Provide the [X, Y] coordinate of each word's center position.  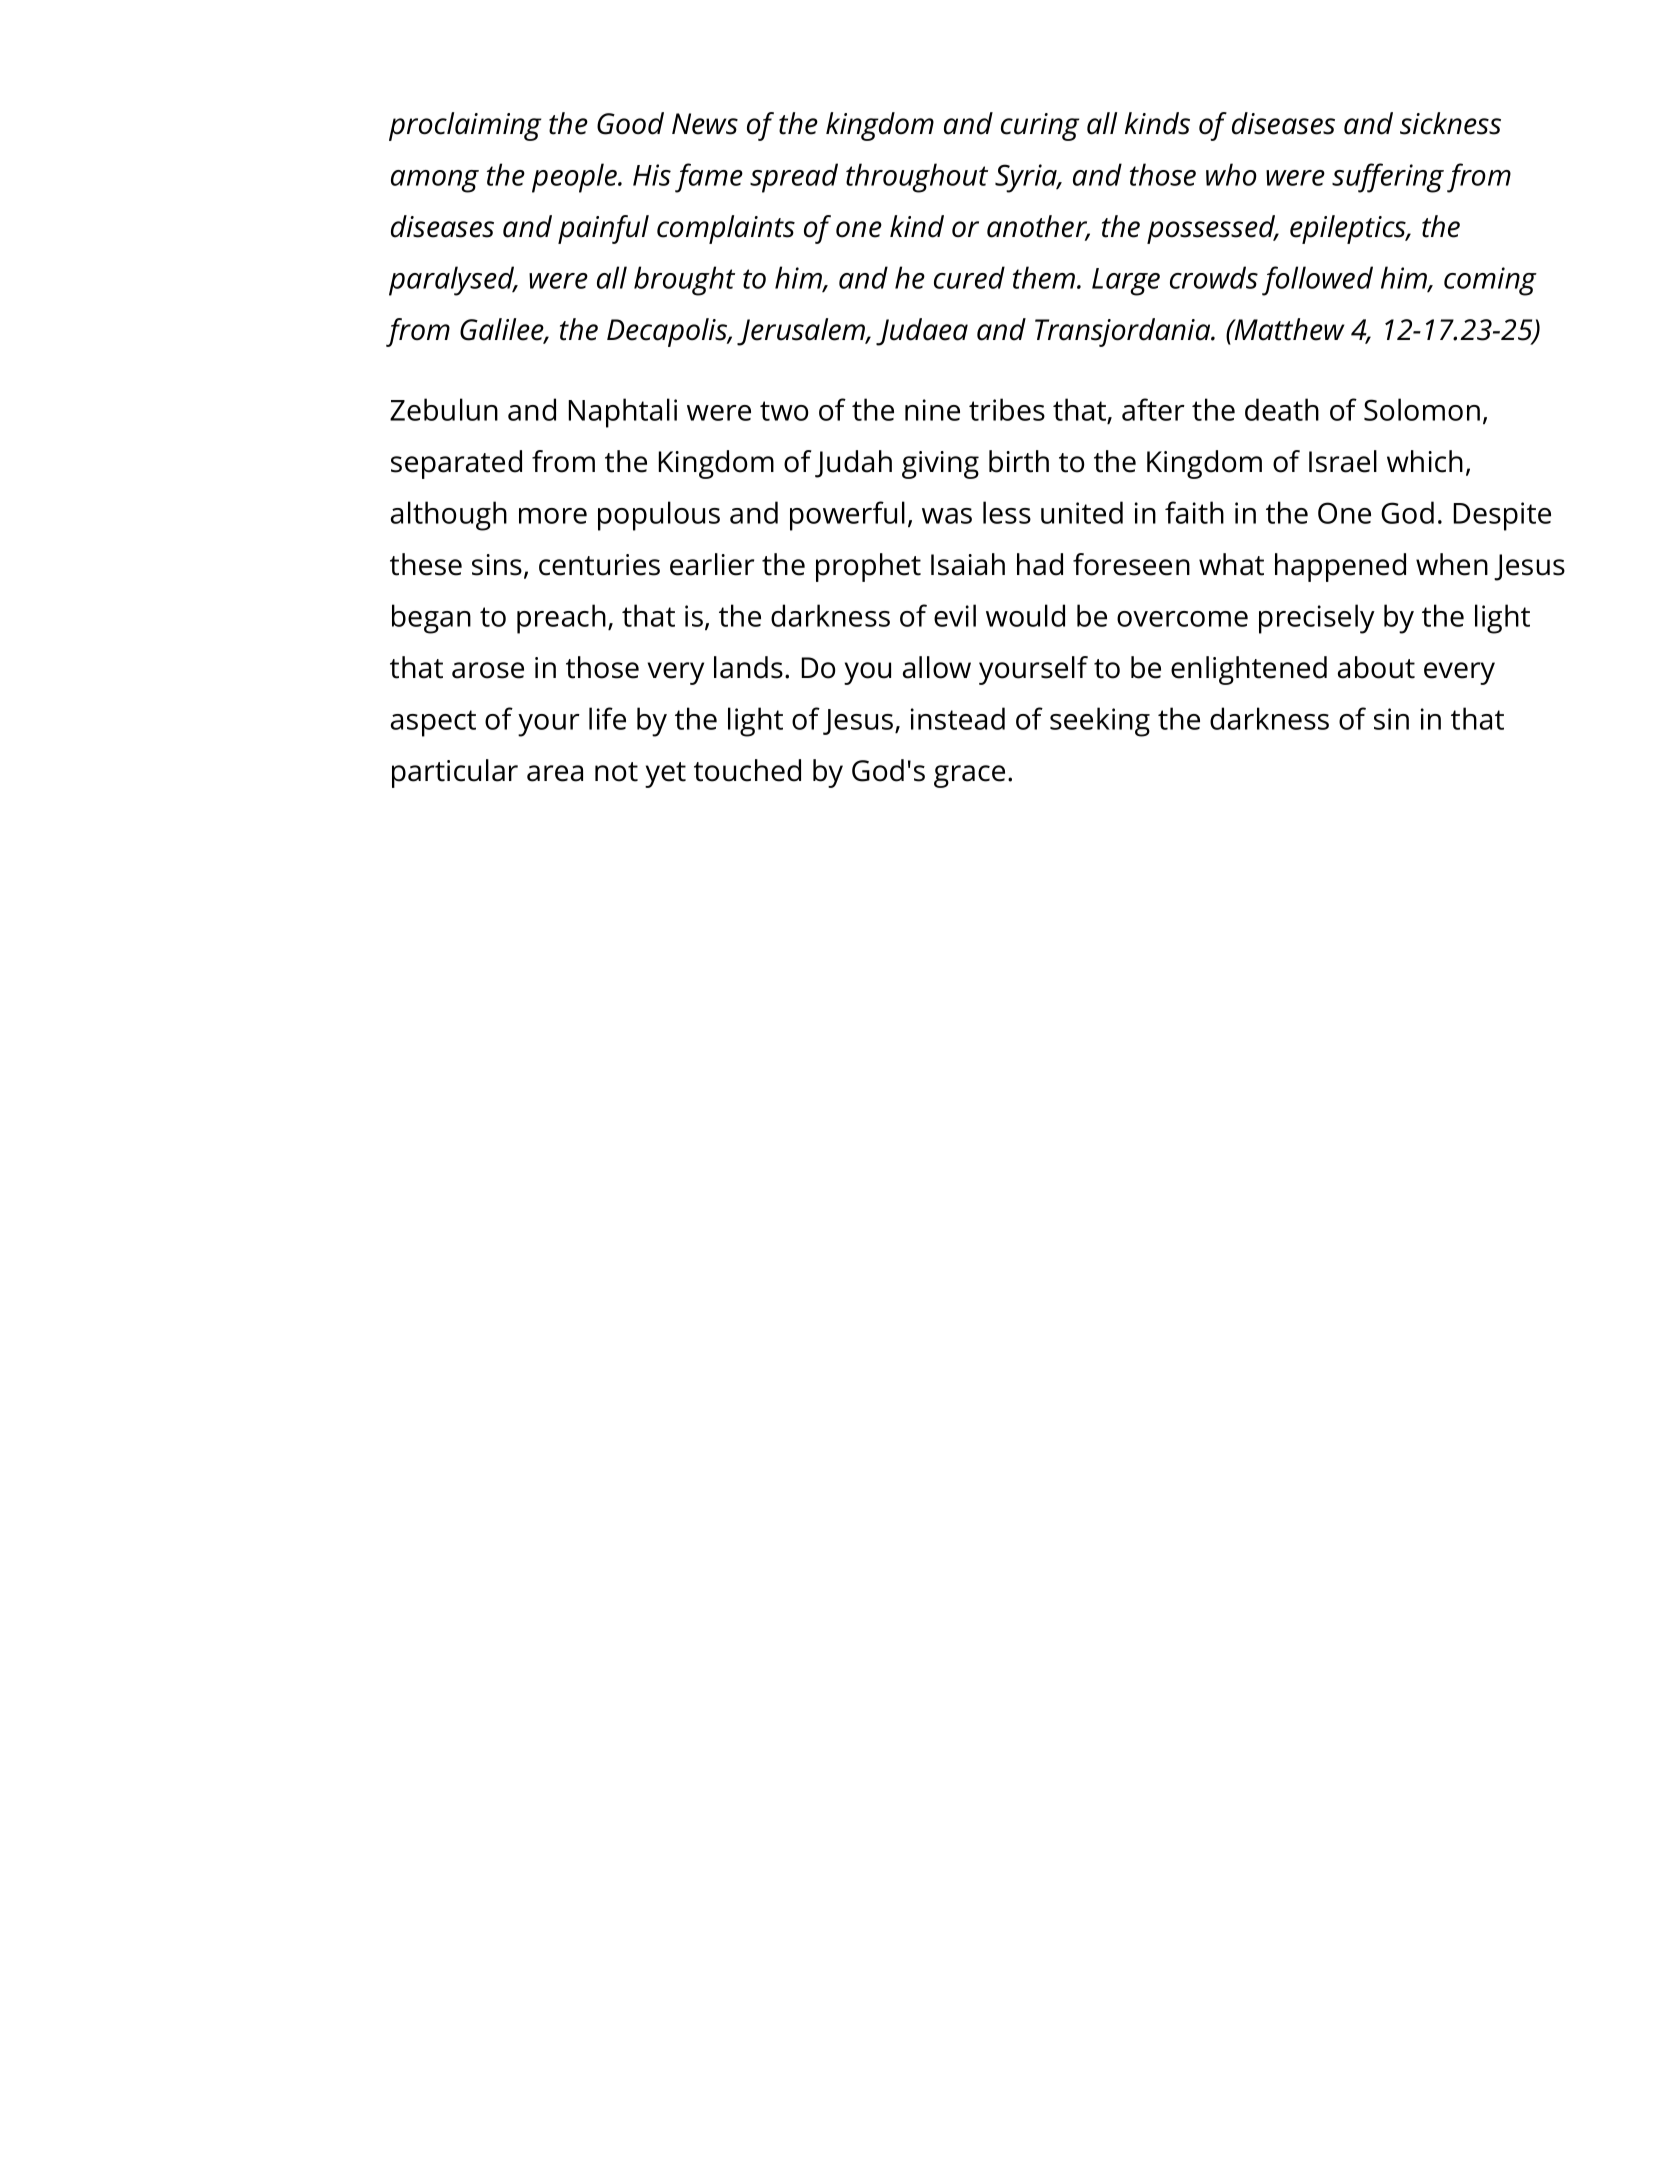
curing [1040, 127]
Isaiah [968, 564]
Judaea [922, 332]
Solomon [1422, 409]
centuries [599, 565]
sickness [1450, 123]
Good [630, 123]
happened [1340, 567]
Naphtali [623, 413]
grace [969, 776]
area [555, 773]
